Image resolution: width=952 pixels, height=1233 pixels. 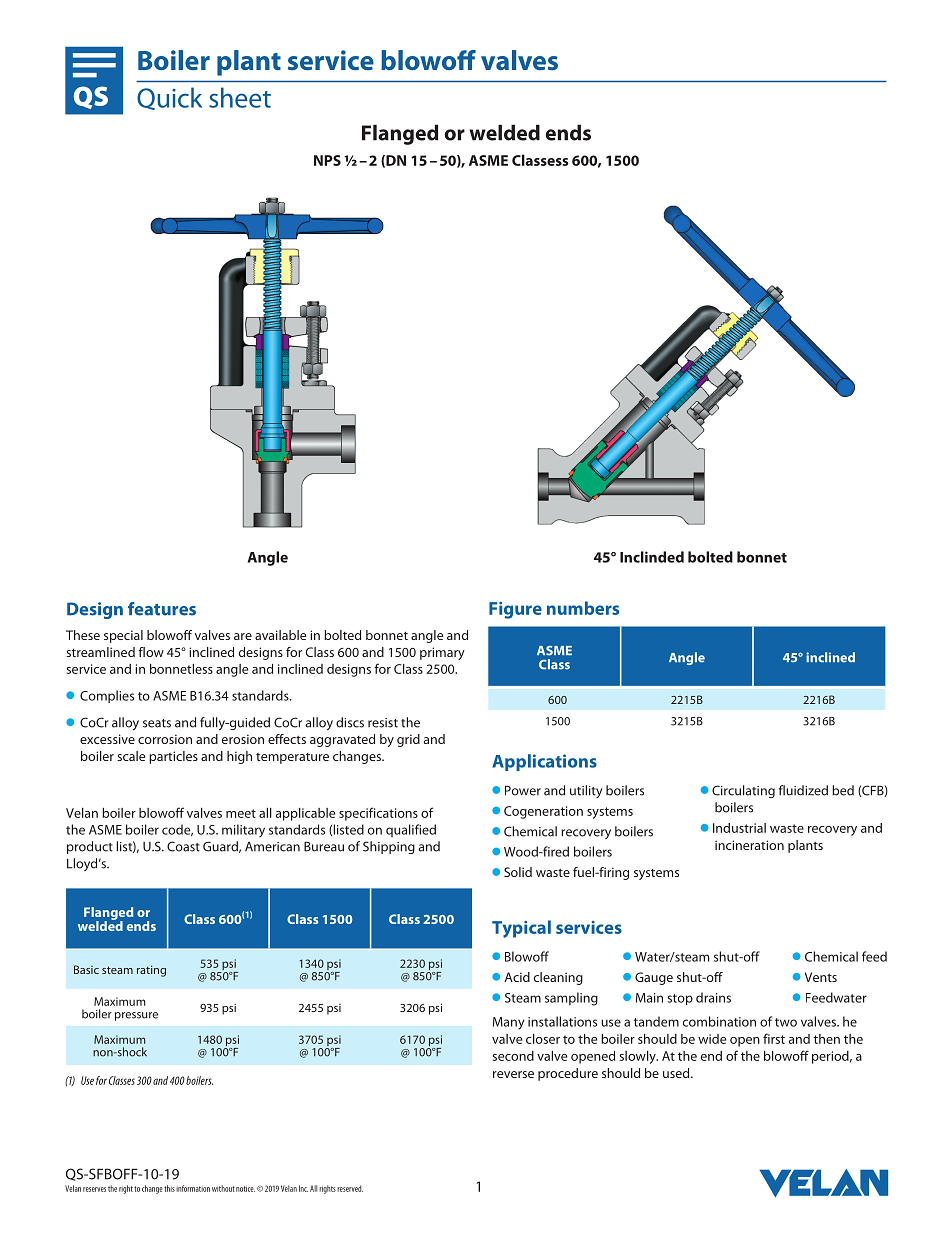 I want to click on flow, so click(x=151, y=652).
